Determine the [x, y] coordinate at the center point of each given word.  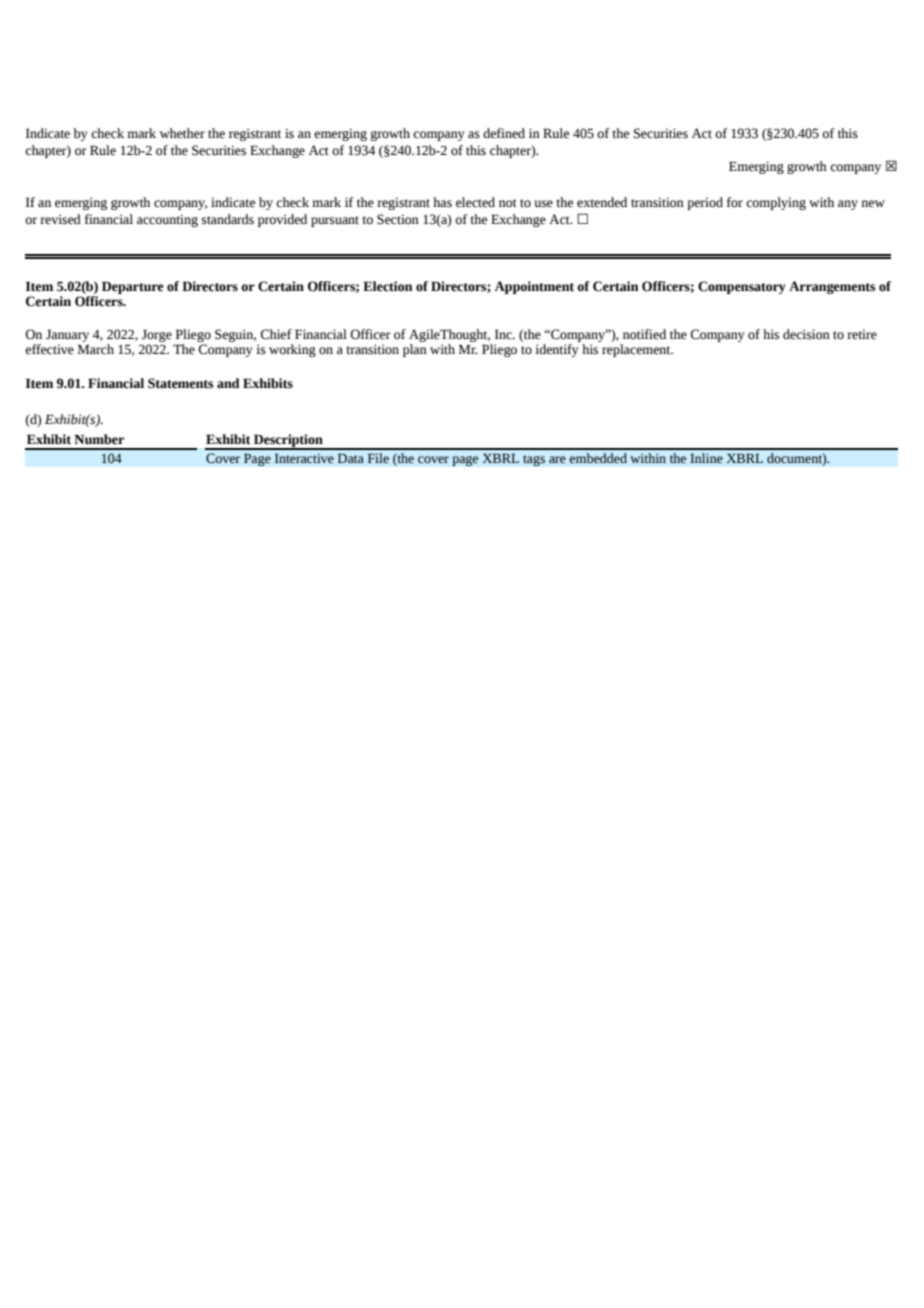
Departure [133, 287]
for [735, 202]
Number [99, 439]
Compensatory [742, 287]
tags [534, 460]
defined [504, 133]
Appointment [534, 287]
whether [182, 133]
